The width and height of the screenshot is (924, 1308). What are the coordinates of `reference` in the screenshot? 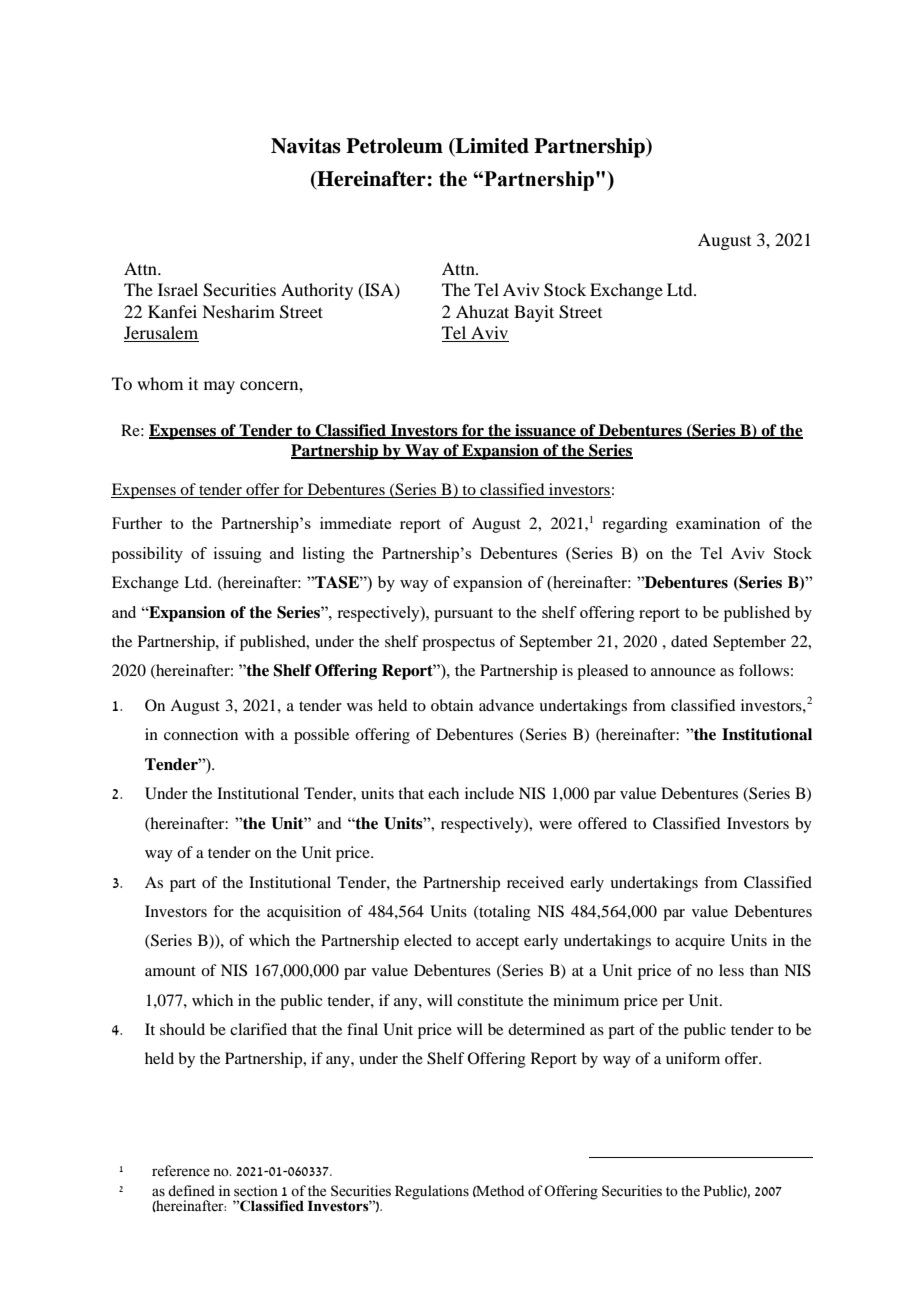 It's located at (181, 1171).
